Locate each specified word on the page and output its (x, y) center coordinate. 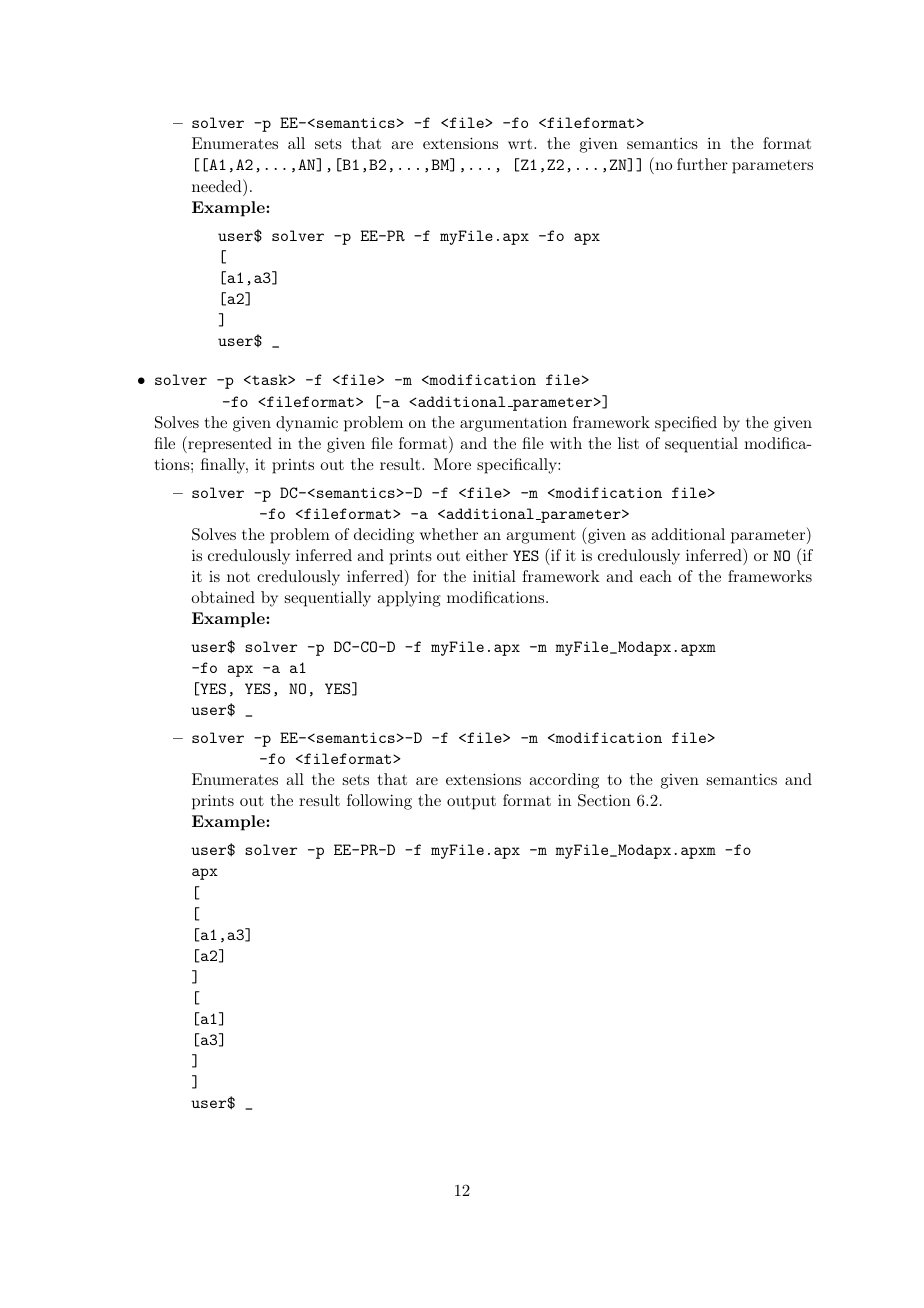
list (628, 443)
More (452, 464)
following (379, 802)
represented (229, 444)
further (702, 164)
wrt (520, 144)
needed (218, 185)
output (471, 803)
